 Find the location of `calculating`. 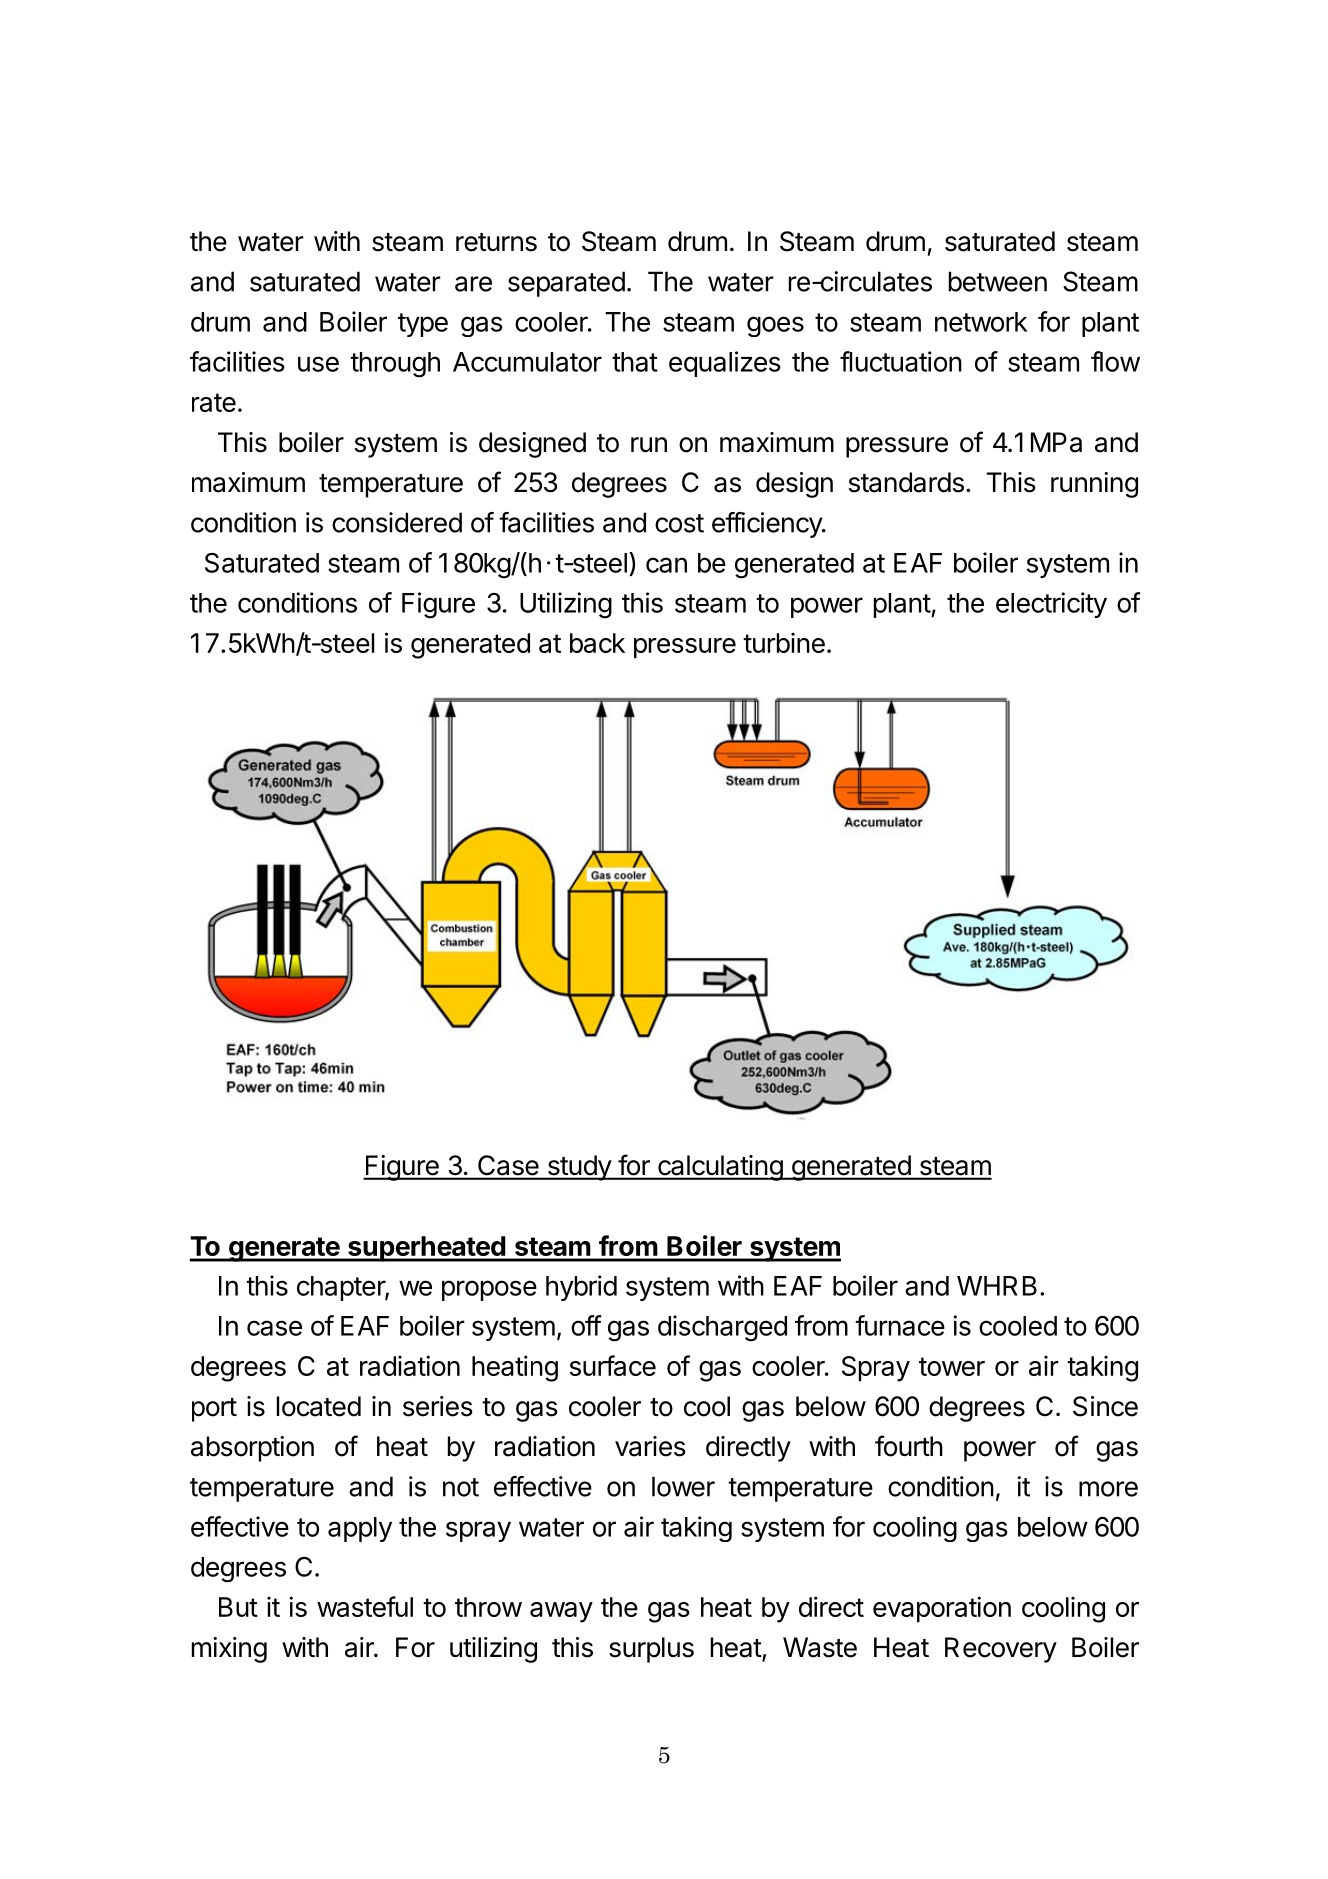

calculating is located at coordinates (720, 1168).
